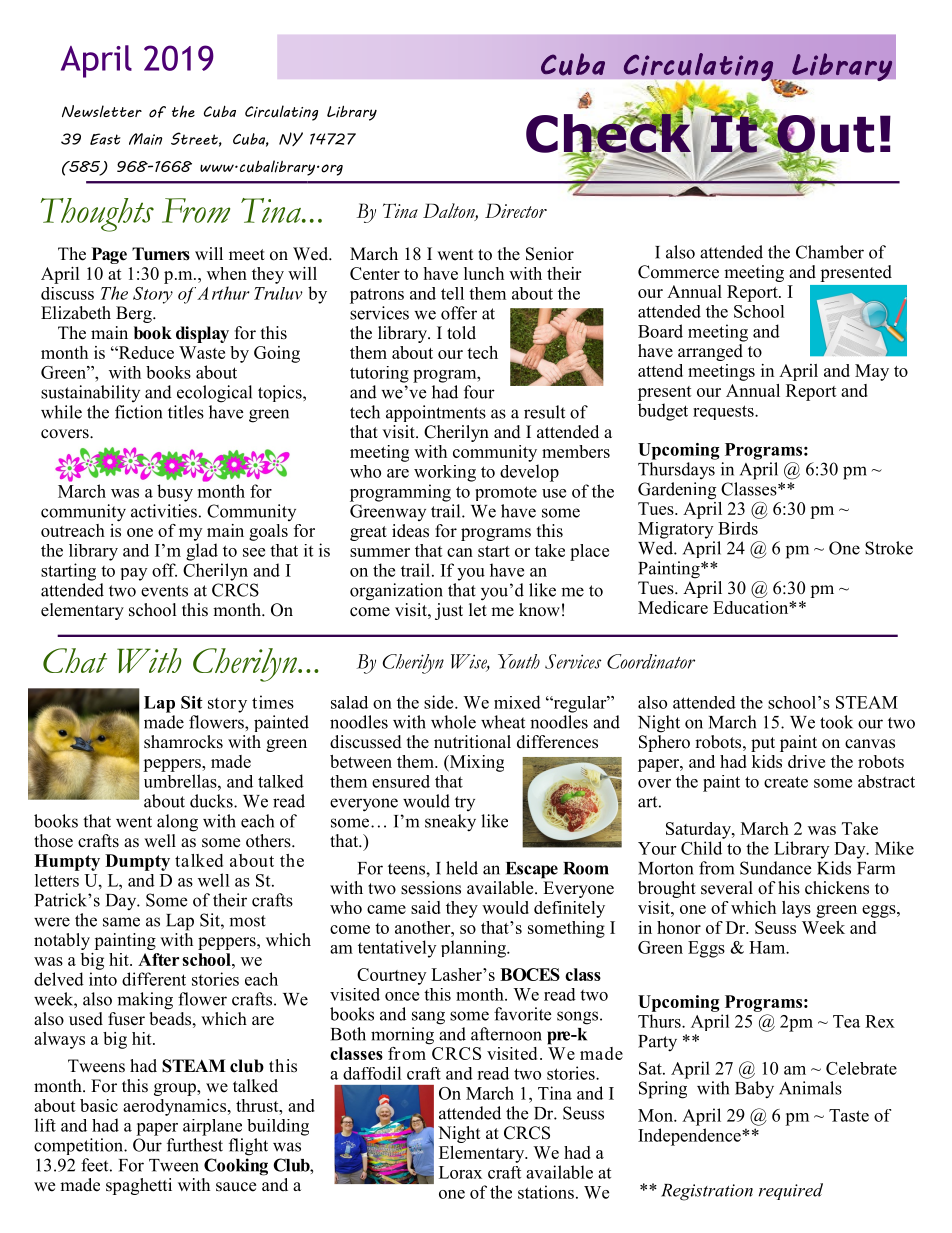 Image resolution: width=952 pixels, height=1233 pixels. What do you see at coordinates (479, 392) in the screenshot?
I see `four` at bounding box center [479, 392].
